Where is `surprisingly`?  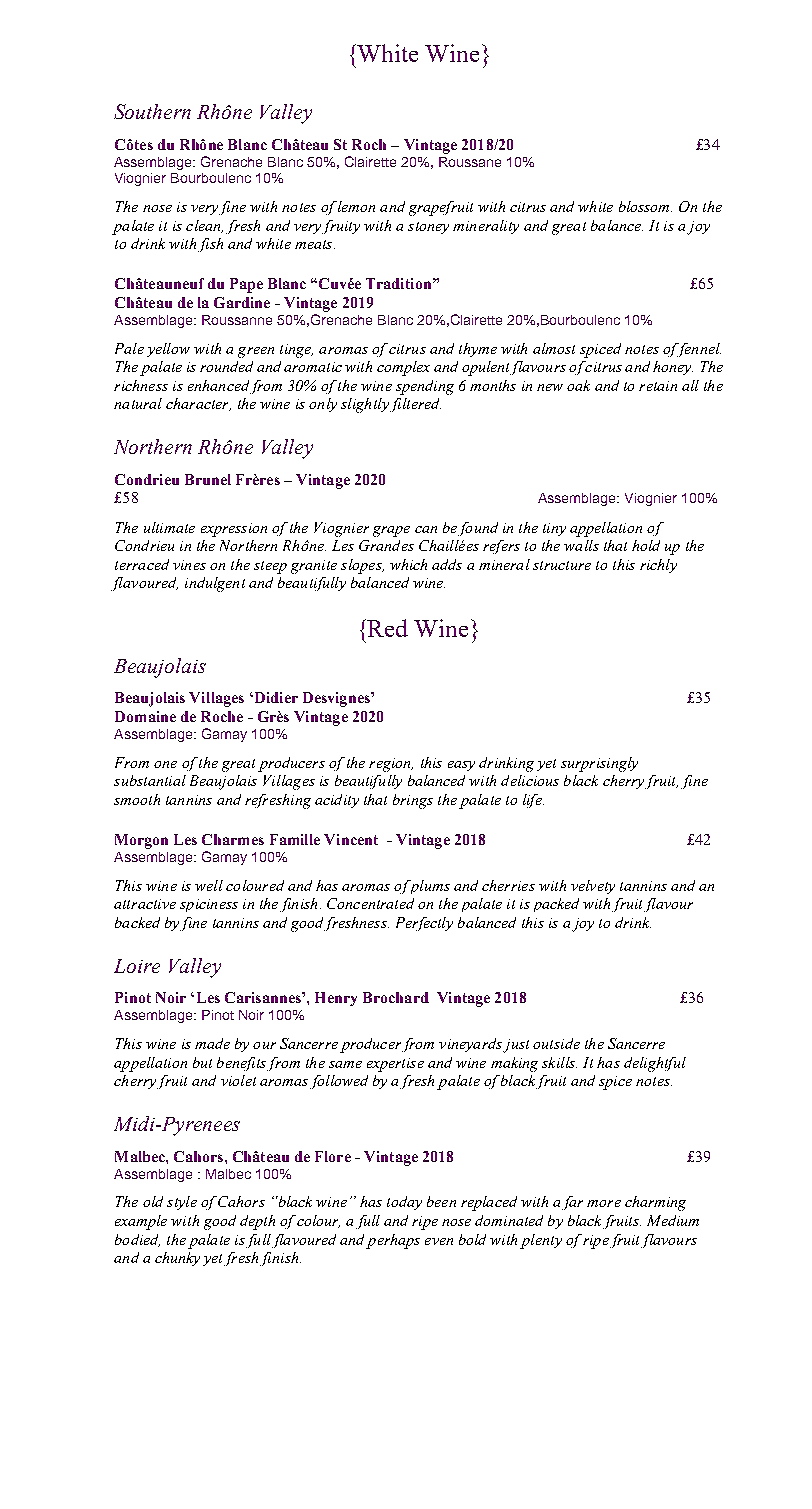
surprisingly is located at coordinates (599, 764).
